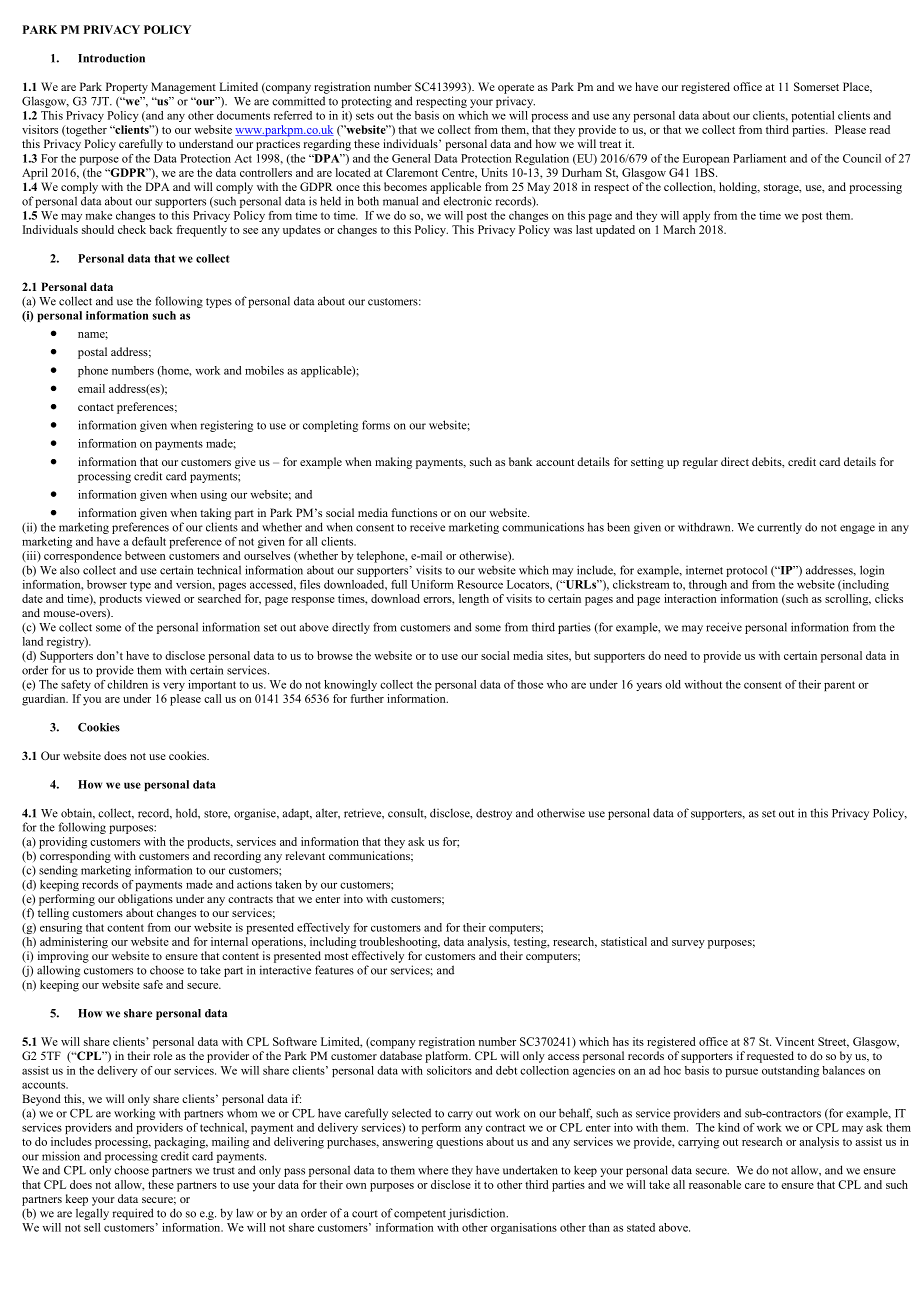 The width and height of the screenshot is (924, 1308). Describe the element at coordinates (96, 407) in the screenshot. I see `contact` at that location.
